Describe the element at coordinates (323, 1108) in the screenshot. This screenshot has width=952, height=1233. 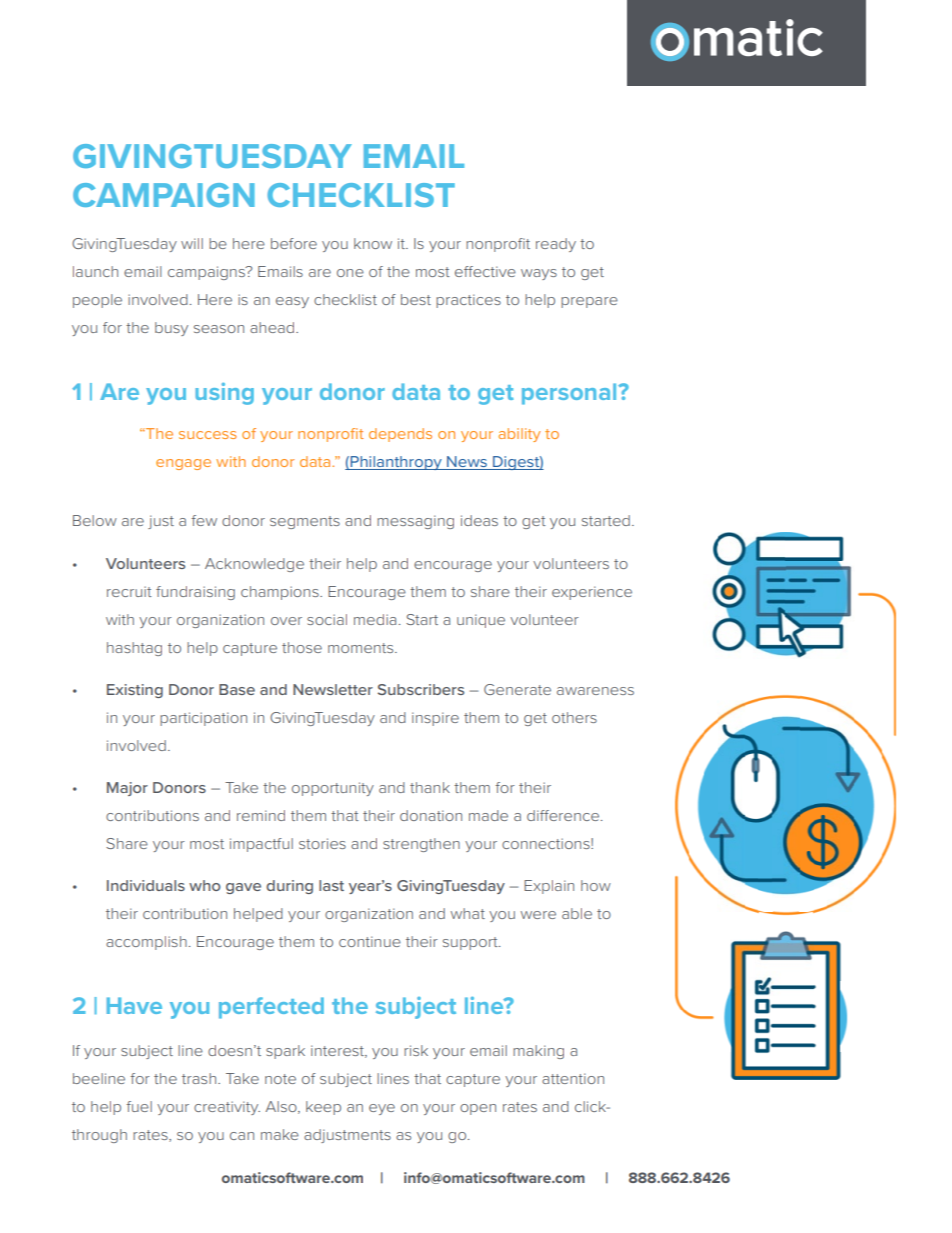
I see `keep` at that location.
